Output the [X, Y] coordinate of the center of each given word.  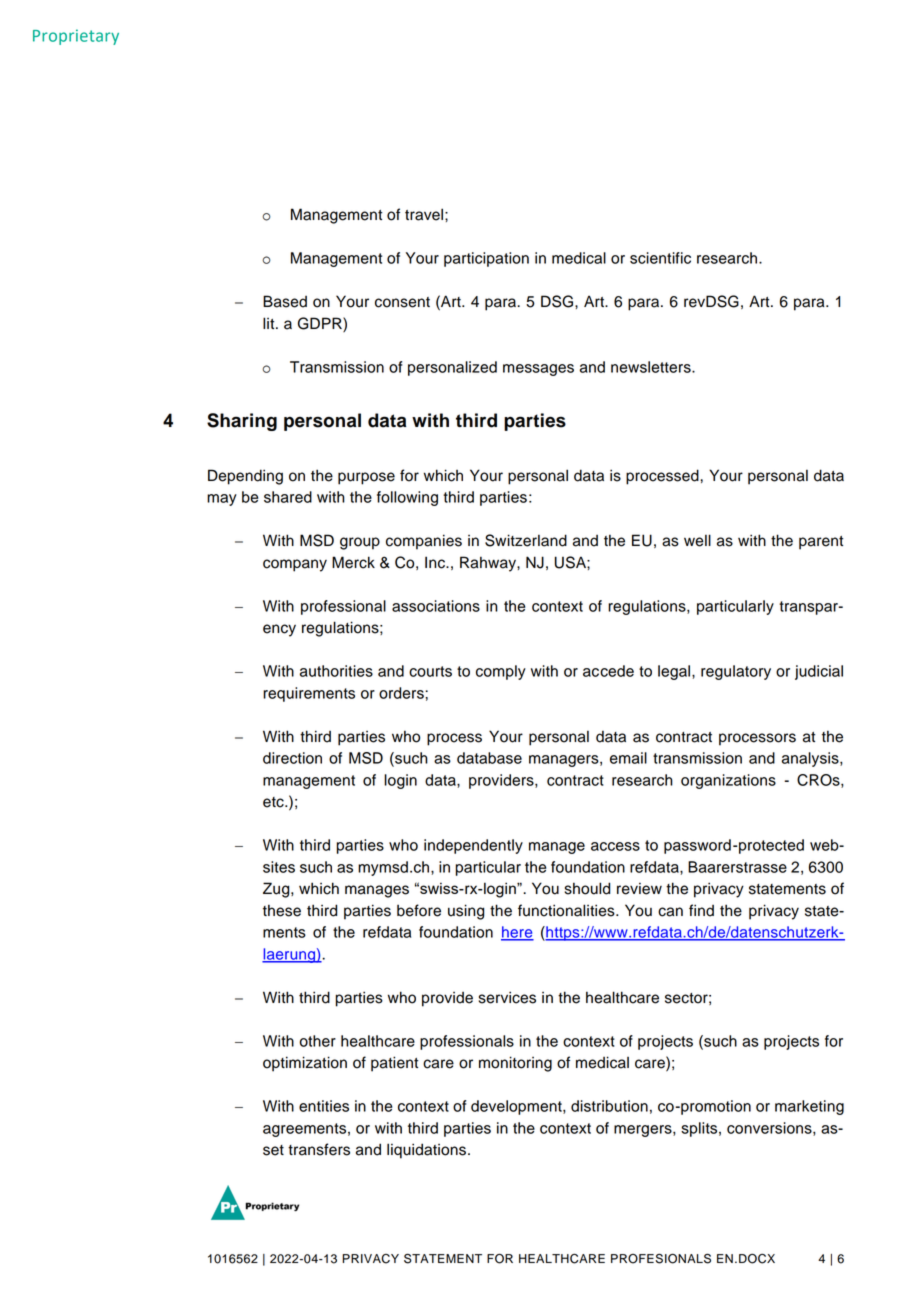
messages [538, 370]
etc [274, 802]
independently [473, 846]
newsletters [652, 367]
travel [425, 214]
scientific [660, 258]
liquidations [426, 1151]
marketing [809, 1107]
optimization [305, 1064]
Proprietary [76, 37]
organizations [728, 781]
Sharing [242, 422]
